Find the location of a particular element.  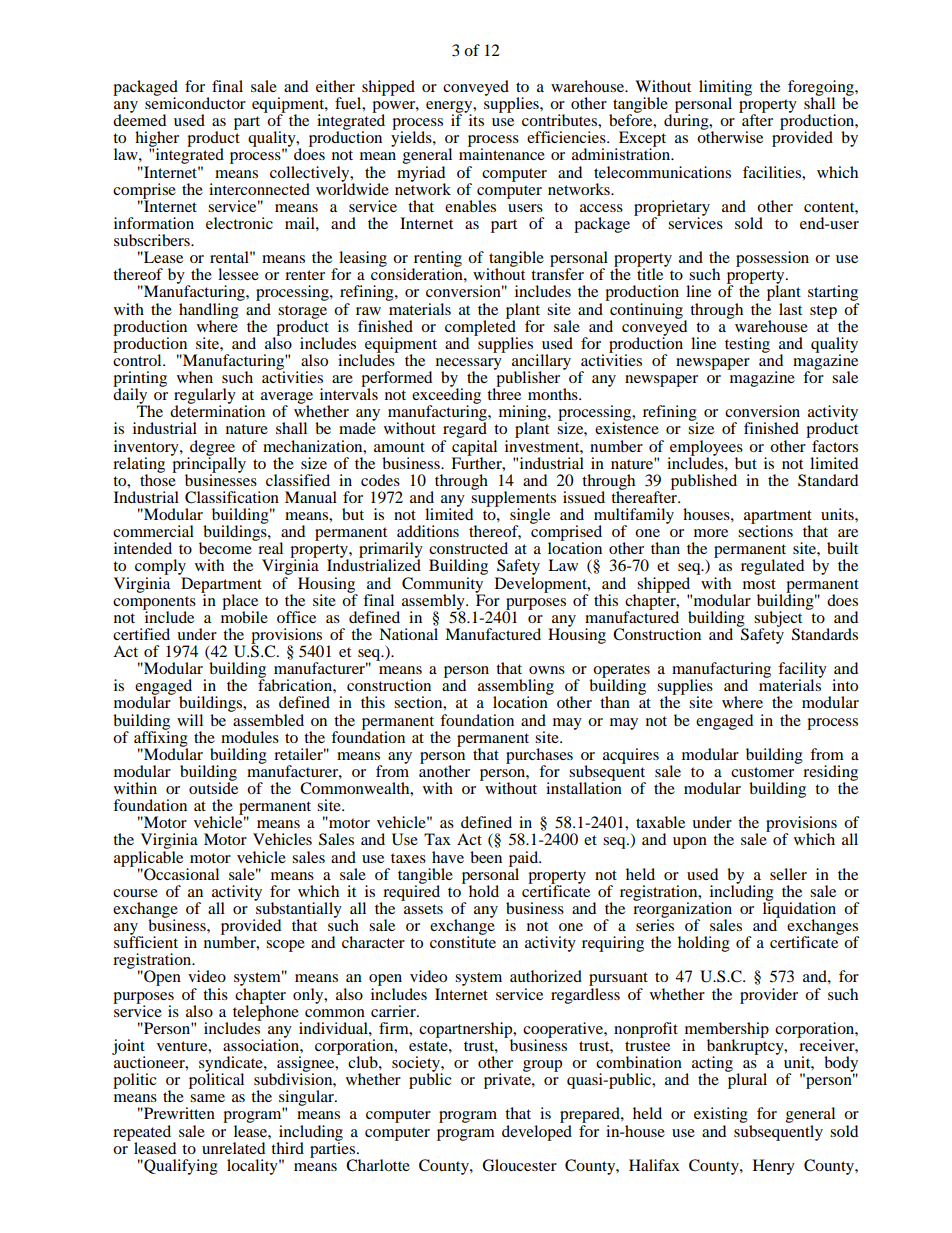

semiconductor is located at coordinates (195, 102).
